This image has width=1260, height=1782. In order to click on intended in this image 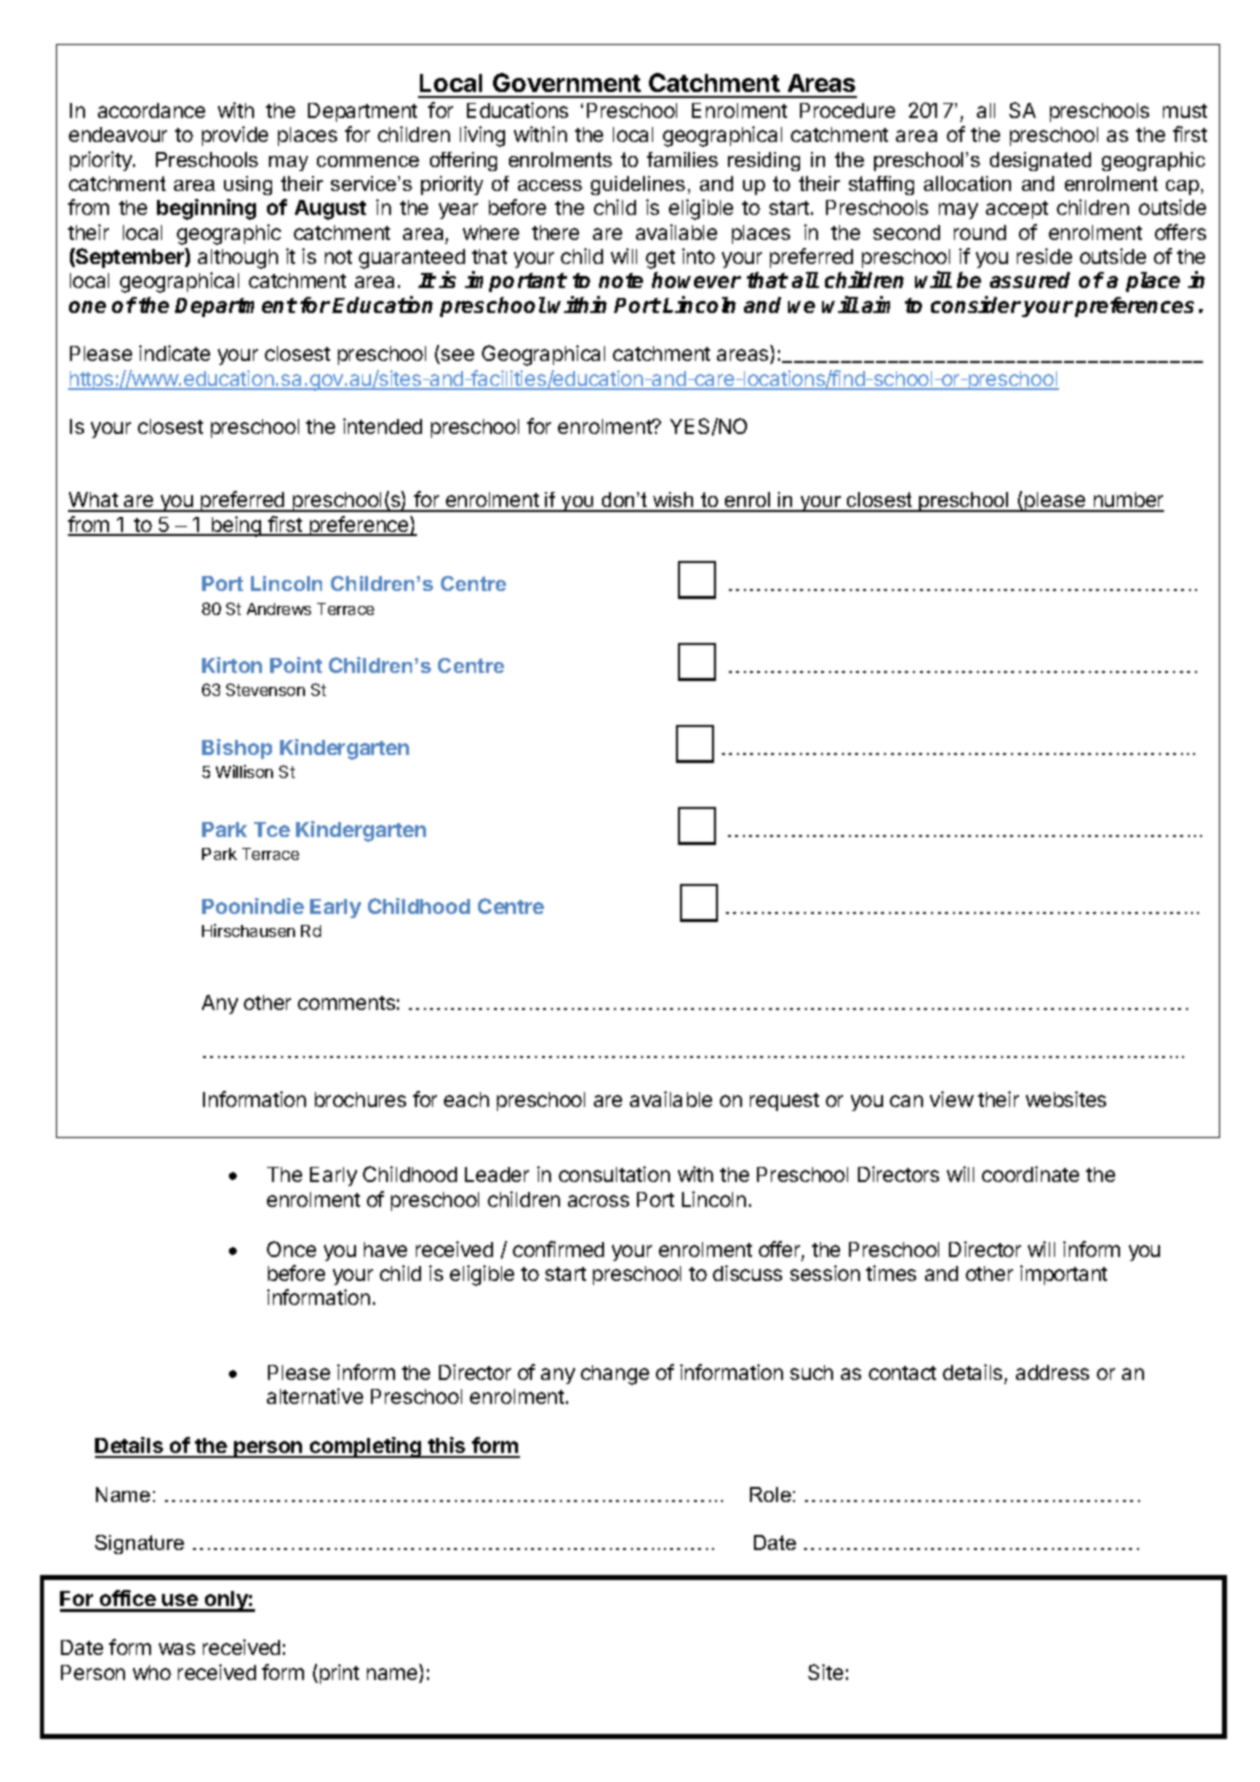, I will do `click(382, 426)`.
